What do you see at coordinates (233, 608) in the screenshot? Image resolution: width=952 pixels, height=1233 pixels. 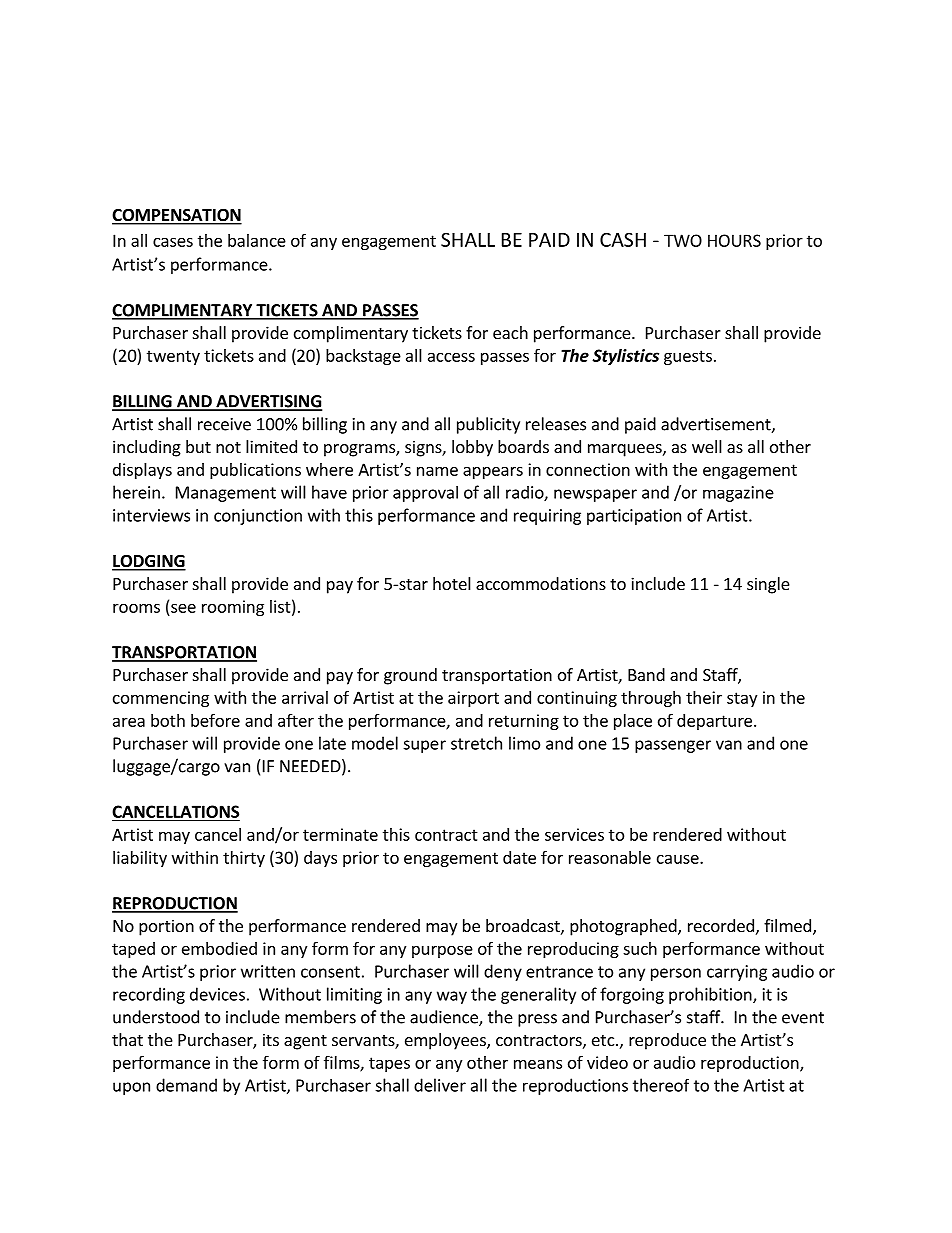 I see `rooming` at bounding box center [233, 608].
